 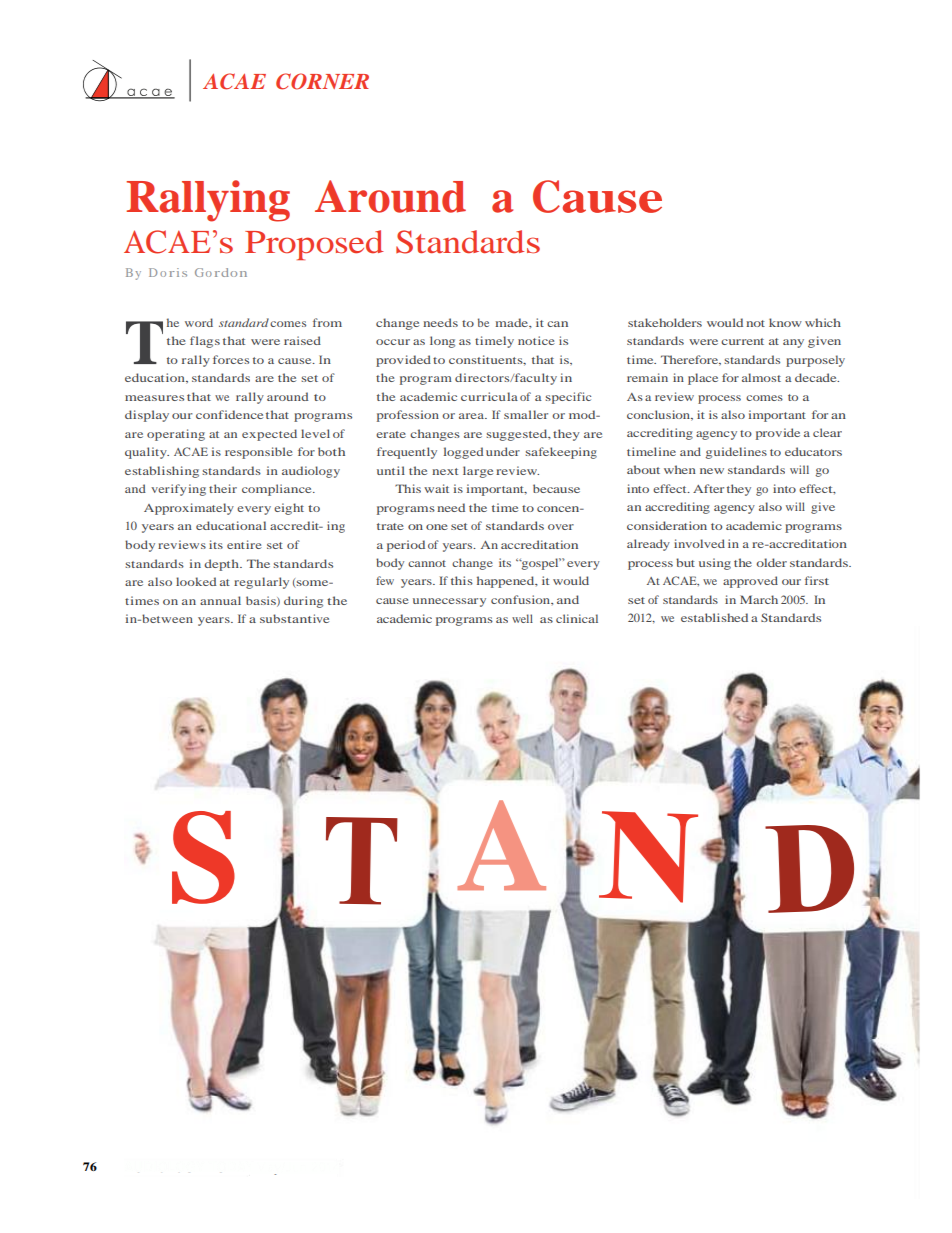 I want to click on know, so click(x=785, y=322).
